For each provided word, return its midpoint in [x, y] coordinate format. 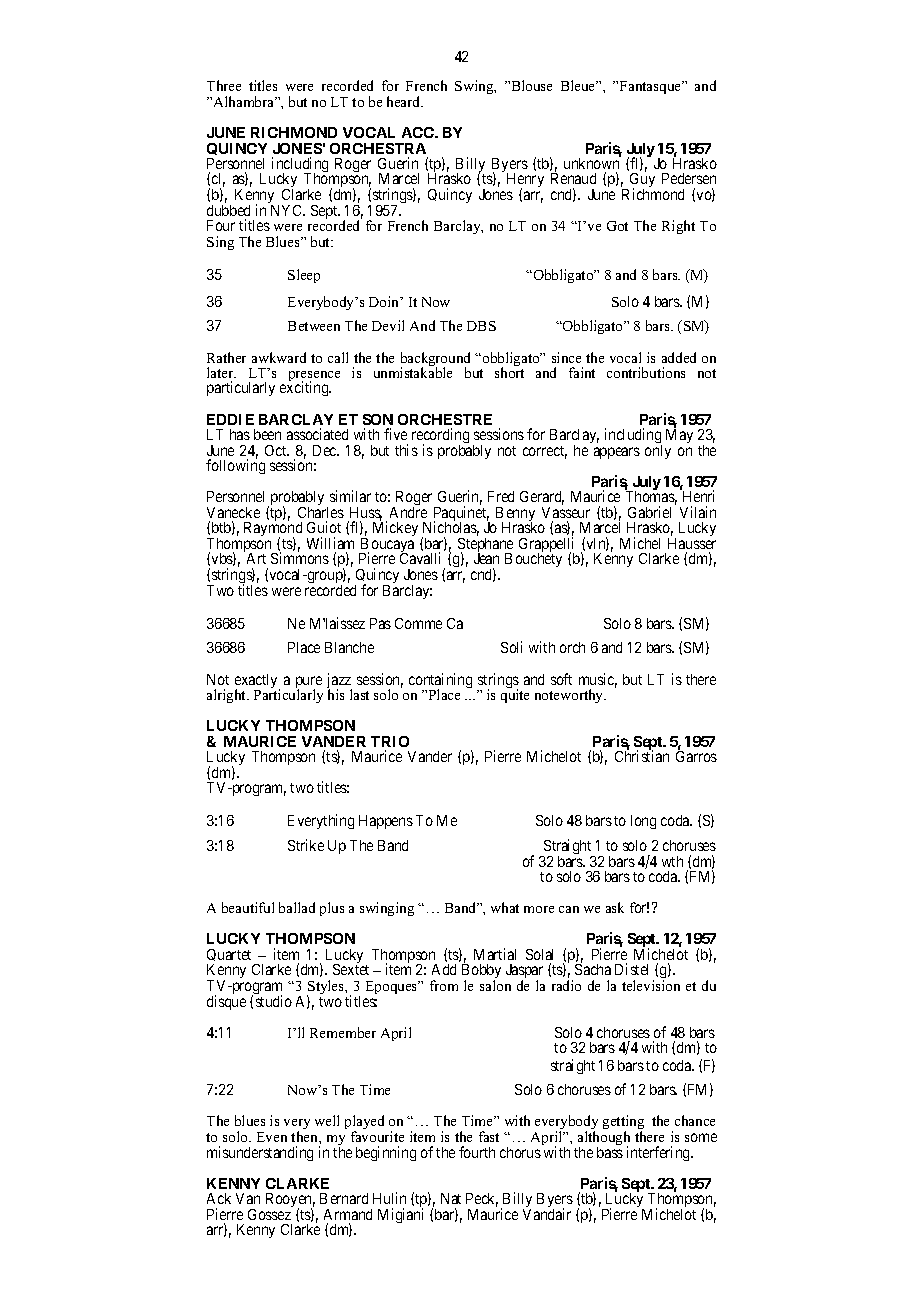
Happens [386, 822]
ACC [419, 132]
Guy [641, 182]
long [643, 822]
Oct [277, 450]
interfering [660, 1153]
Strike [306, 845]
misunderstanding [260, 1153]
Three [224, 85]
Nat [451, 1198]
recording [440, 437]
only [658, 452]
